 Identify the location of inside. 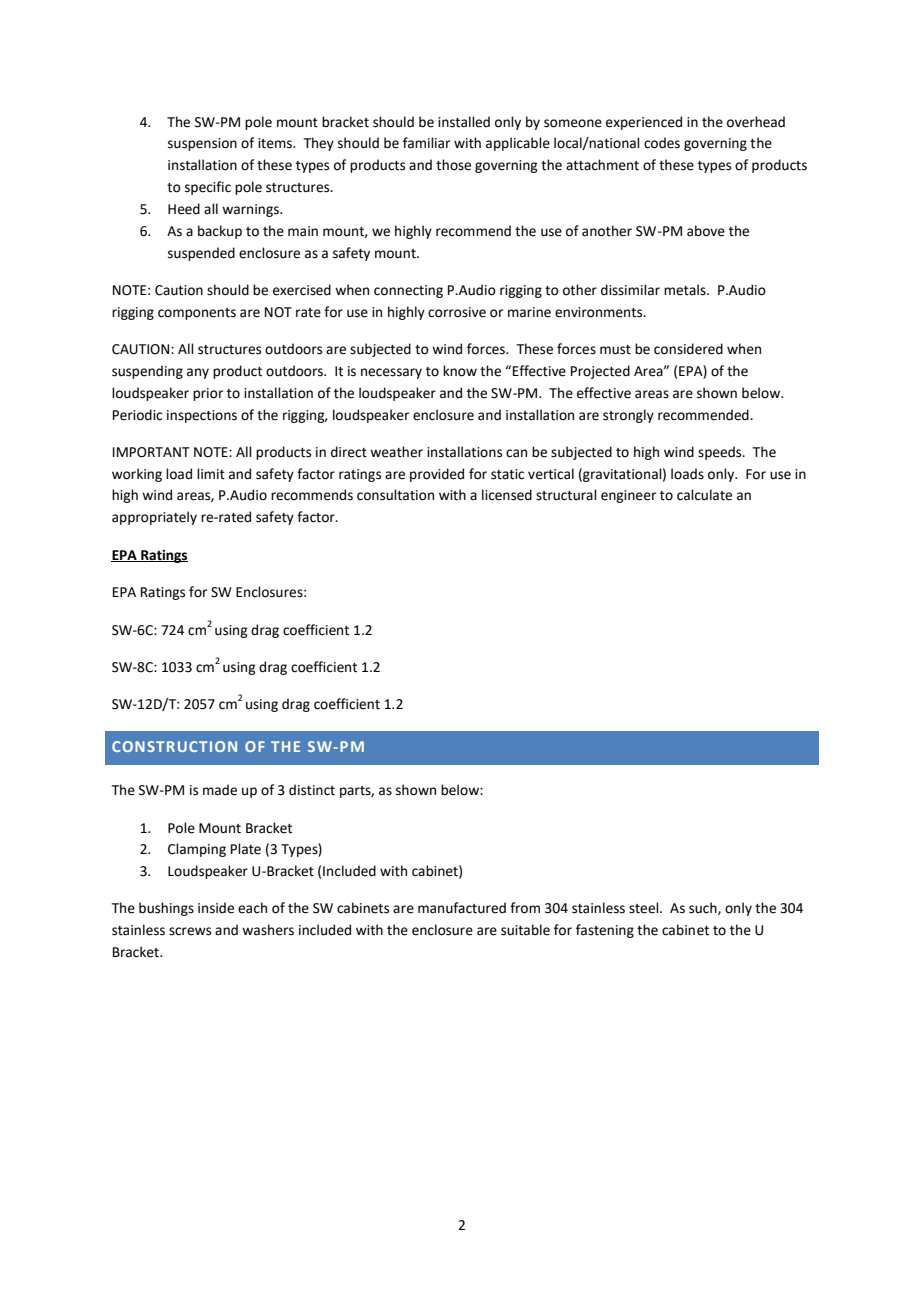
(216, 908).
